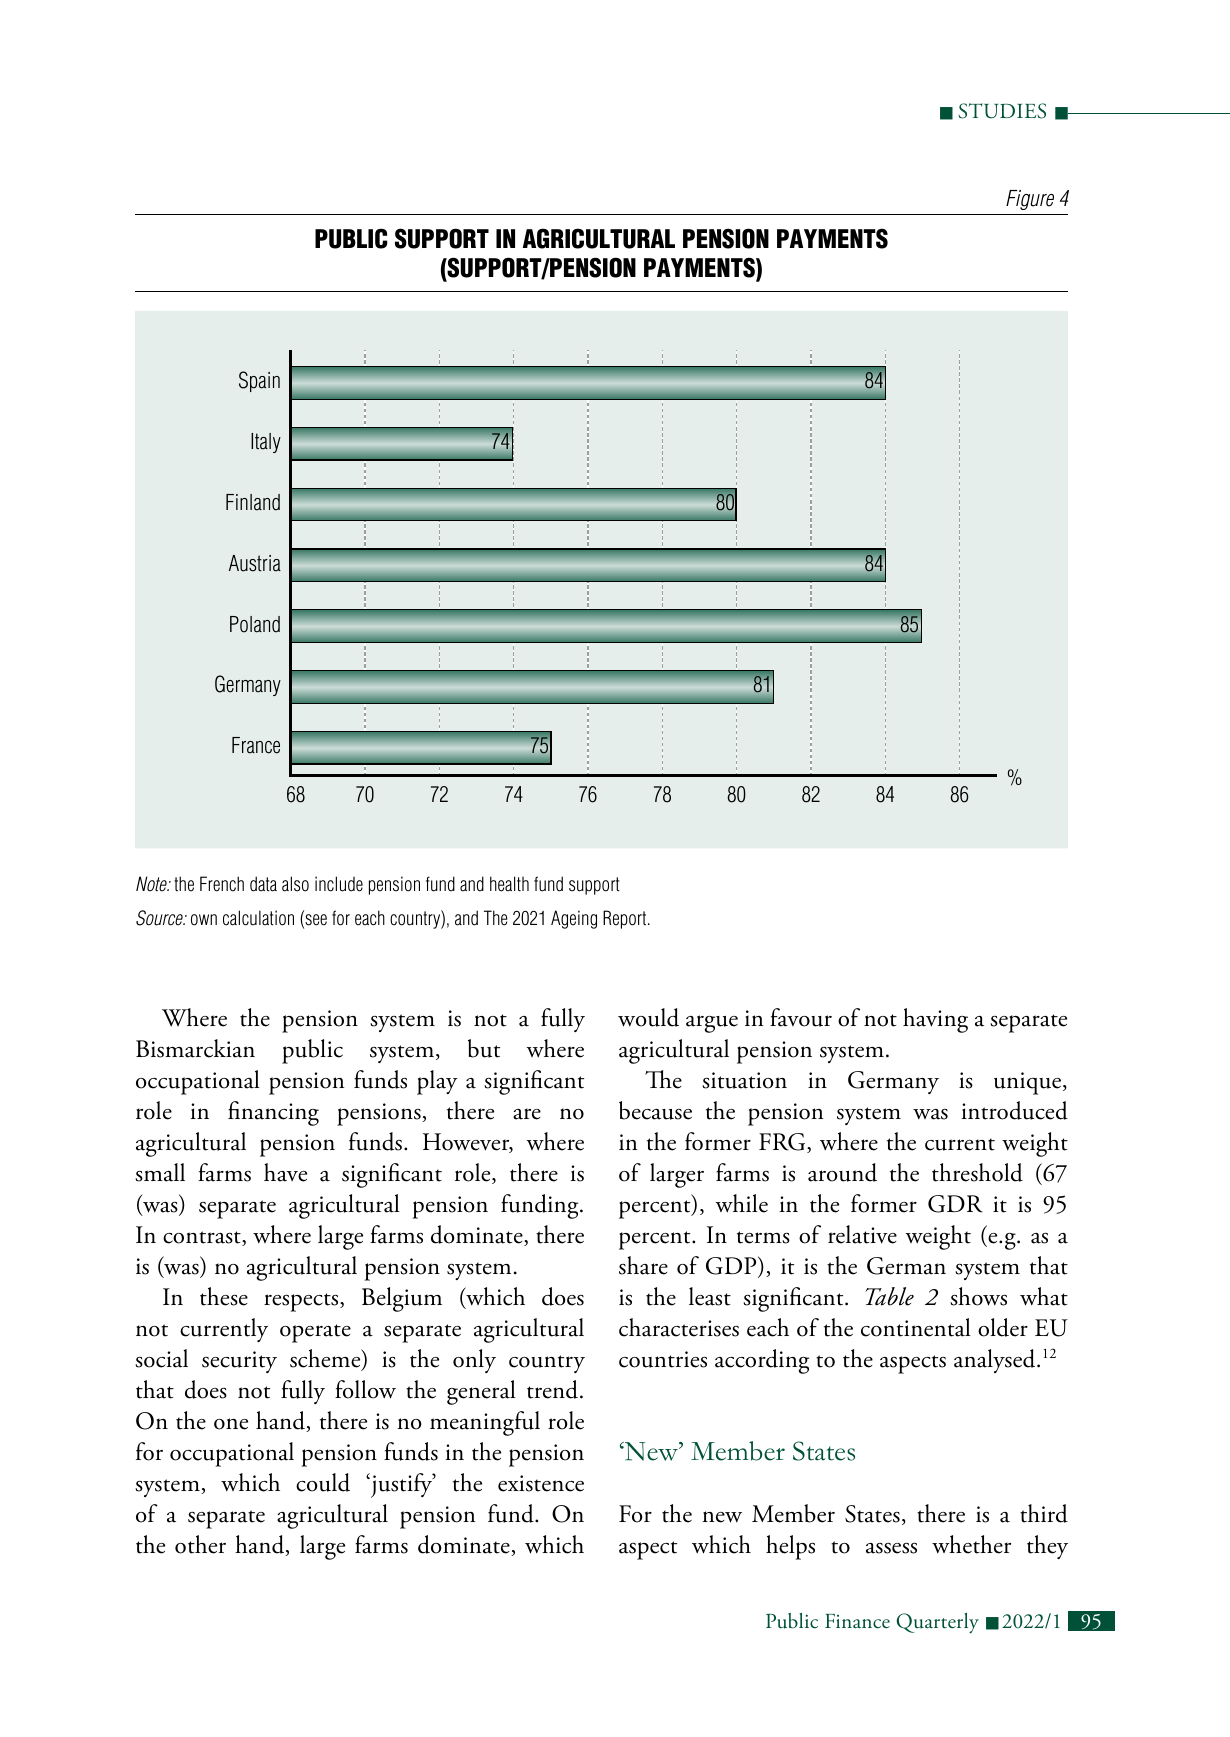 The width and height of the screenshot is (1230, 1737). Describe the element at coordinates (200, 1544) in the screenshot. I see `other` at that location.
